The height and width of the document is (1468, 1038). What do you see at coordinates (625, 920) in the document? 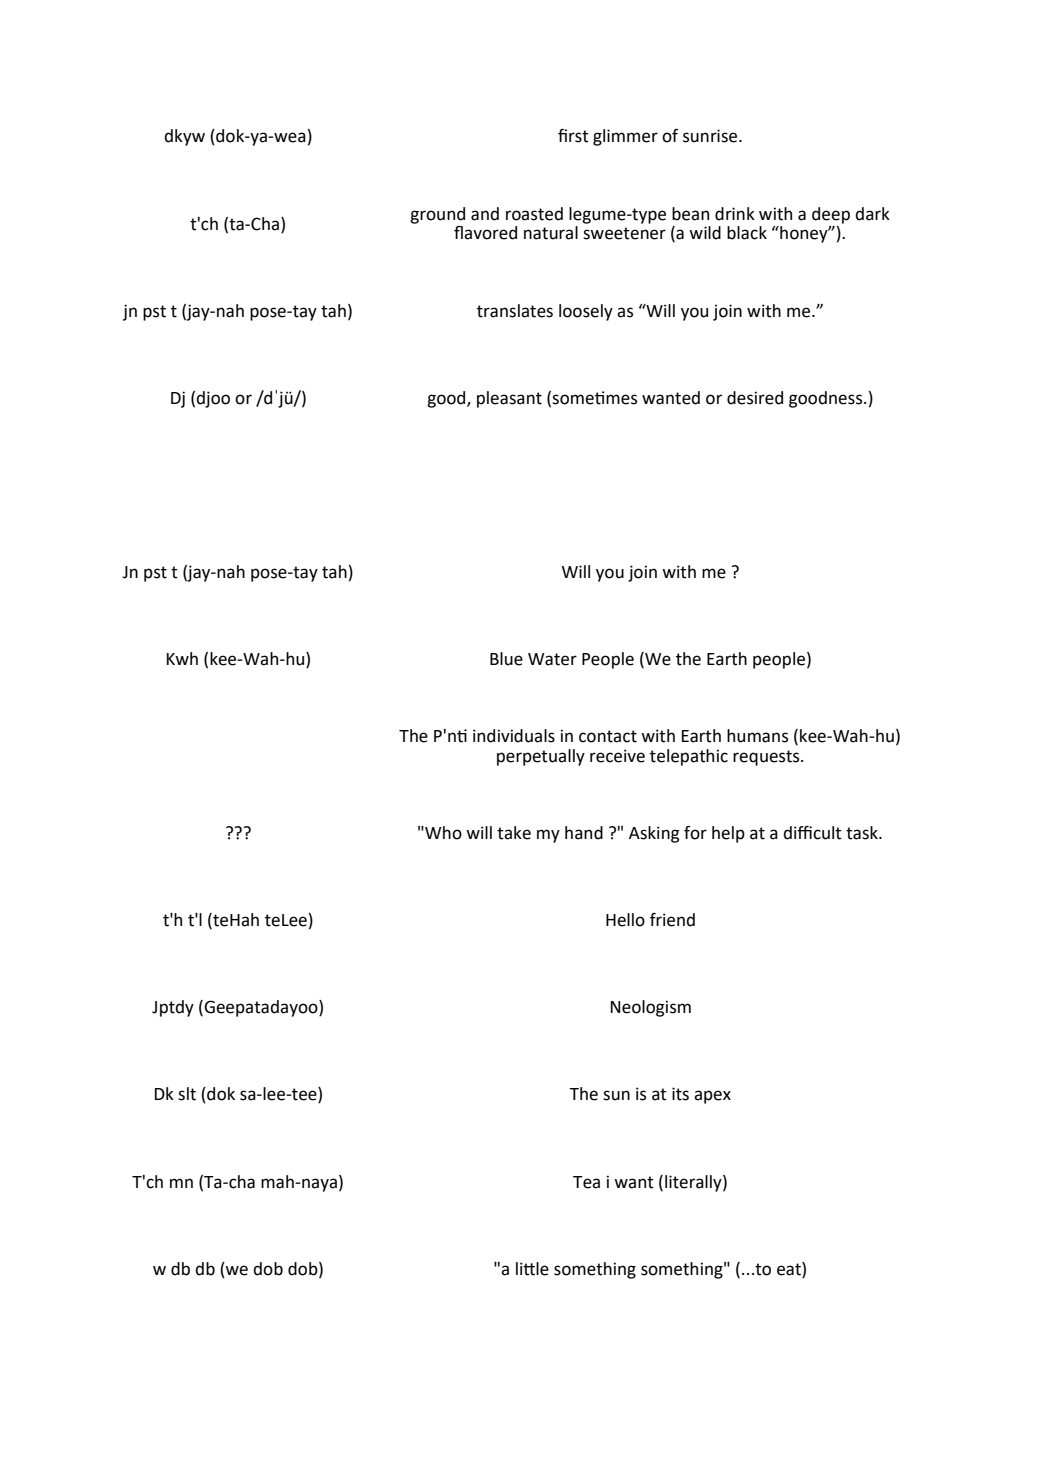
I see `Hello` at bounding box center [625, 920].
